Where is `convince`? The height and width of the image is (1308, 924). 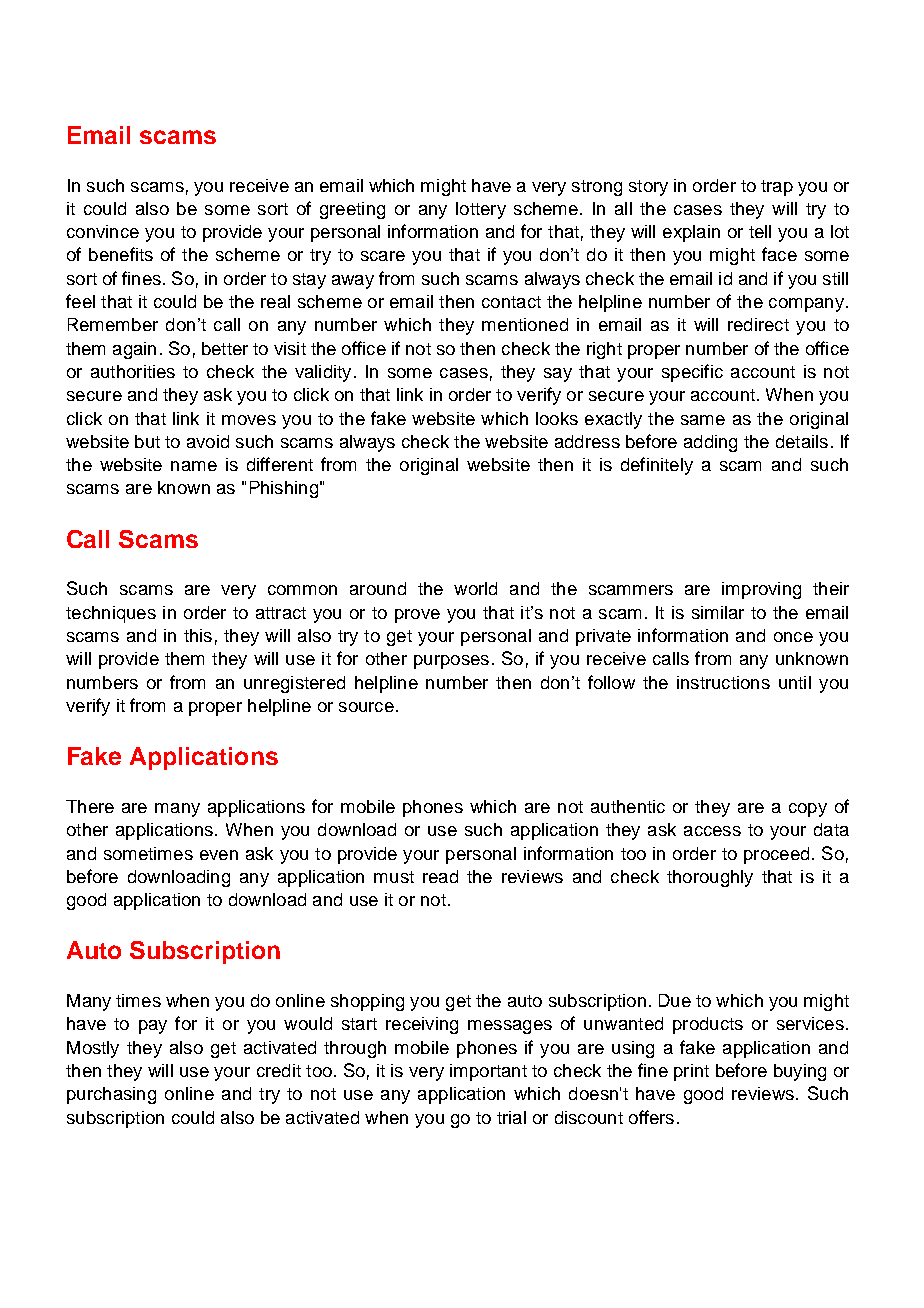 convince is located at coordinates (103, 231).
